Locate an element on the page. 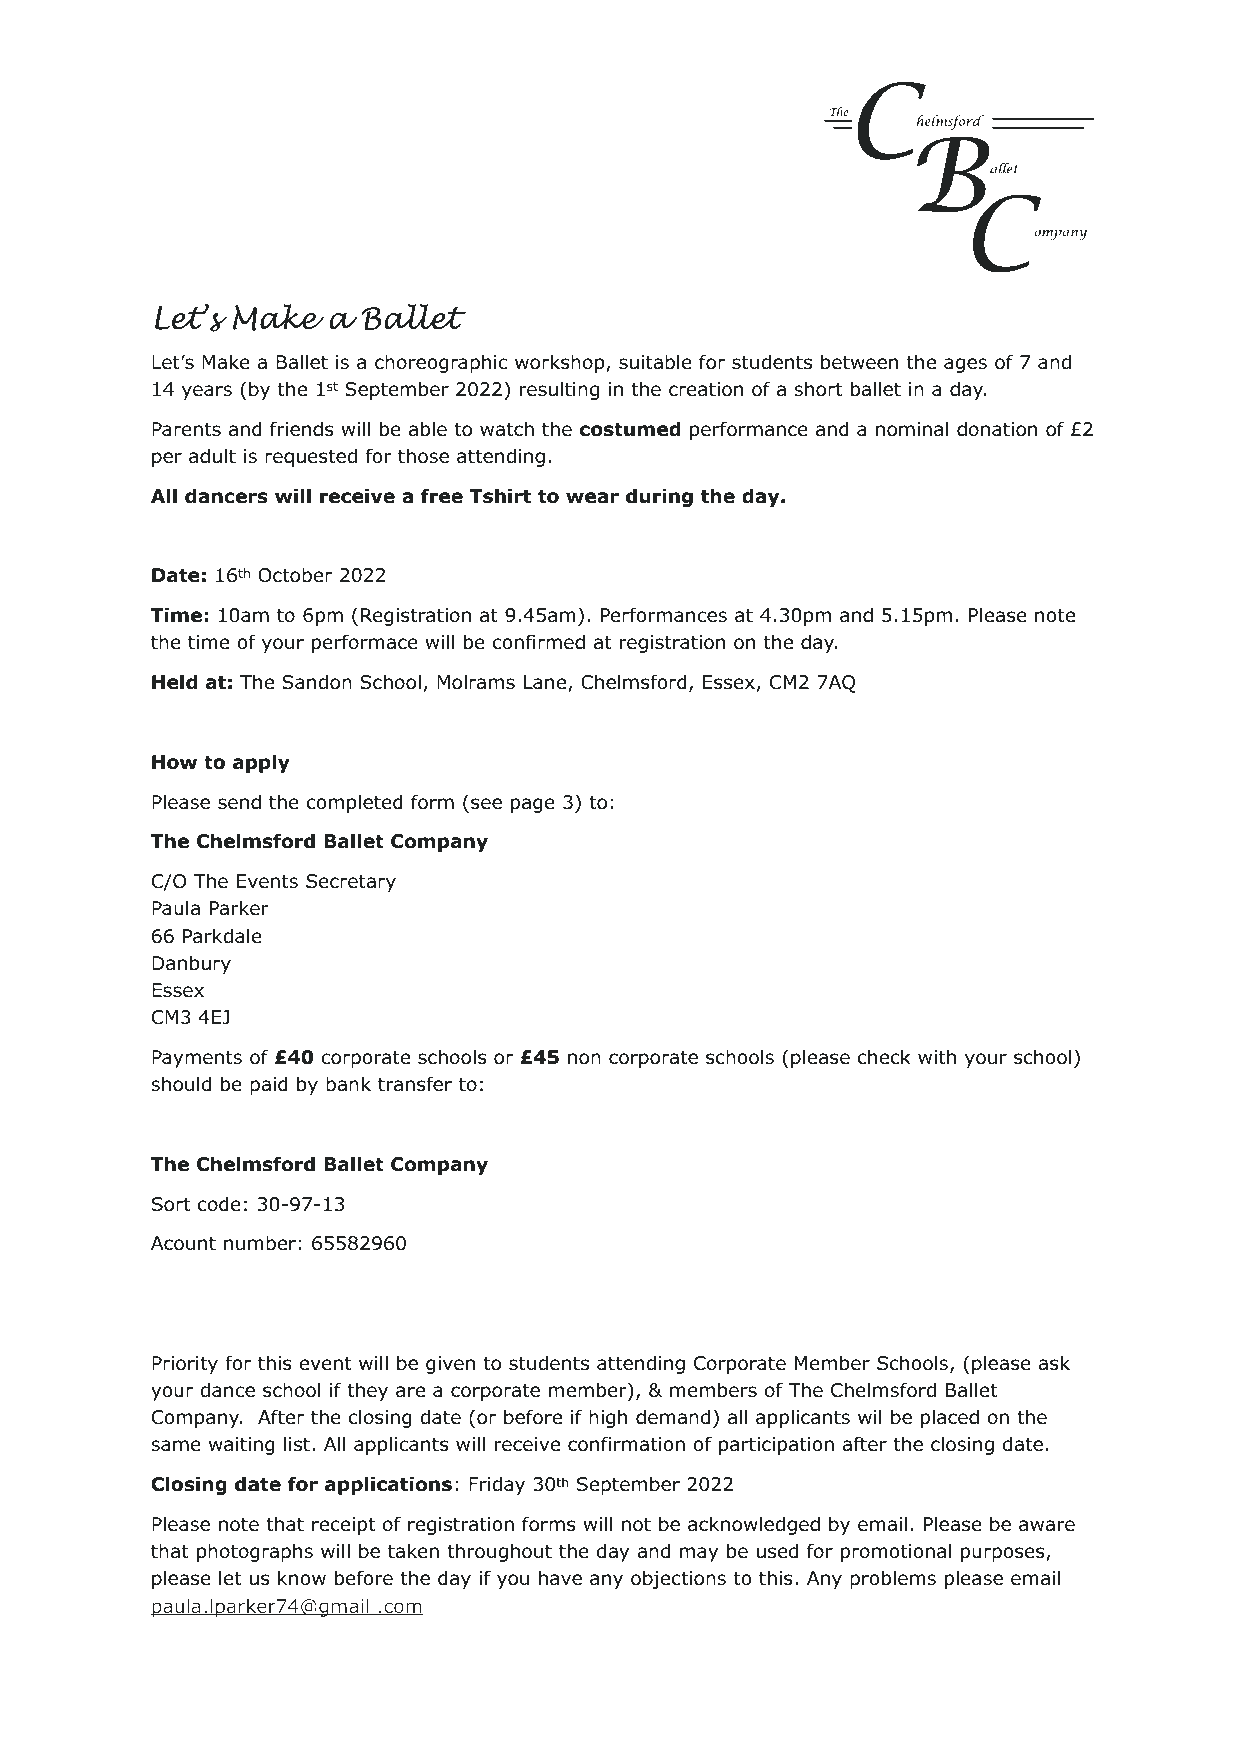  ages is located at coordinates (965, 365).
